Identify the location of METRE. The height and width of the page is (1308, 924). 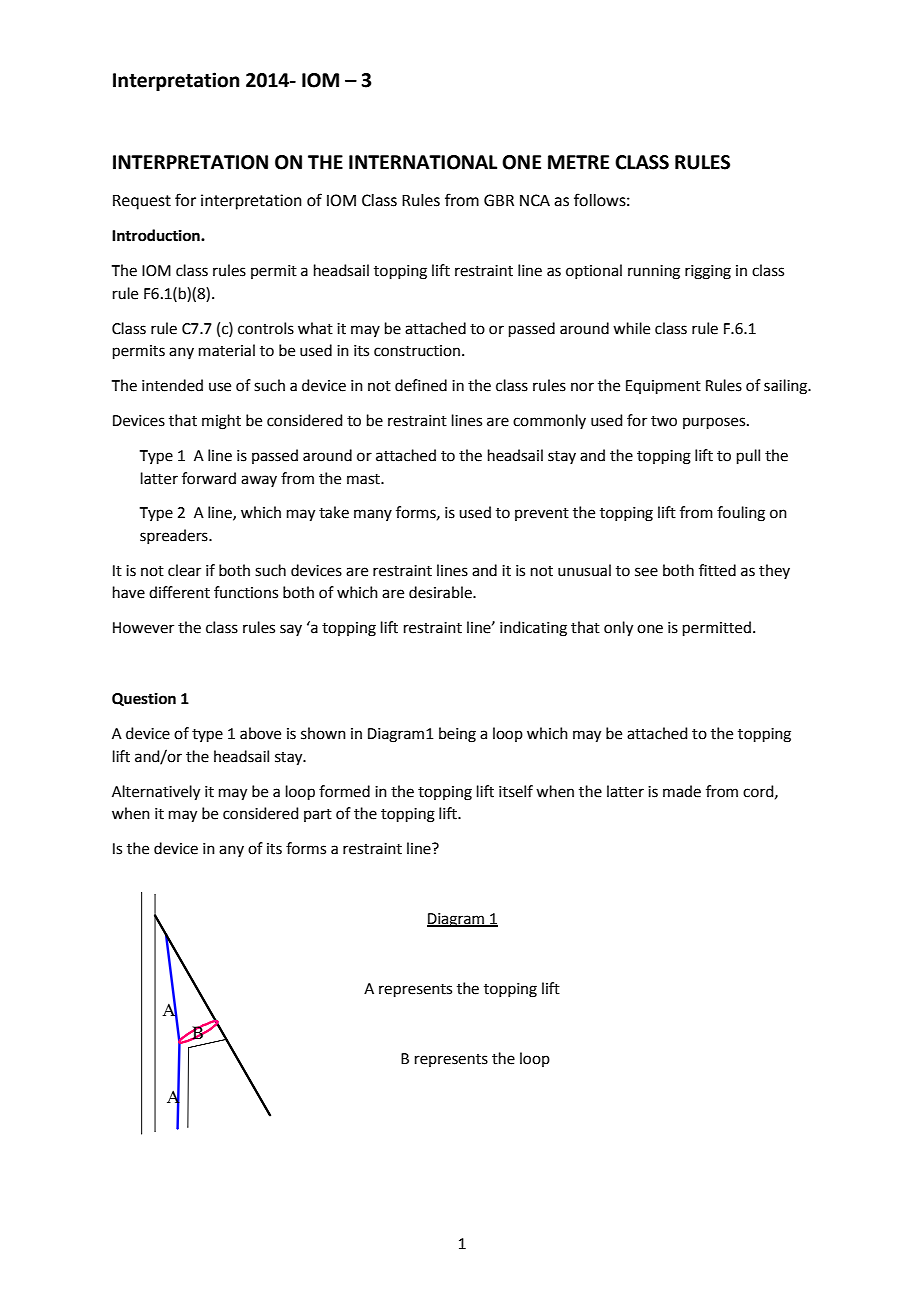
(578, 162).
